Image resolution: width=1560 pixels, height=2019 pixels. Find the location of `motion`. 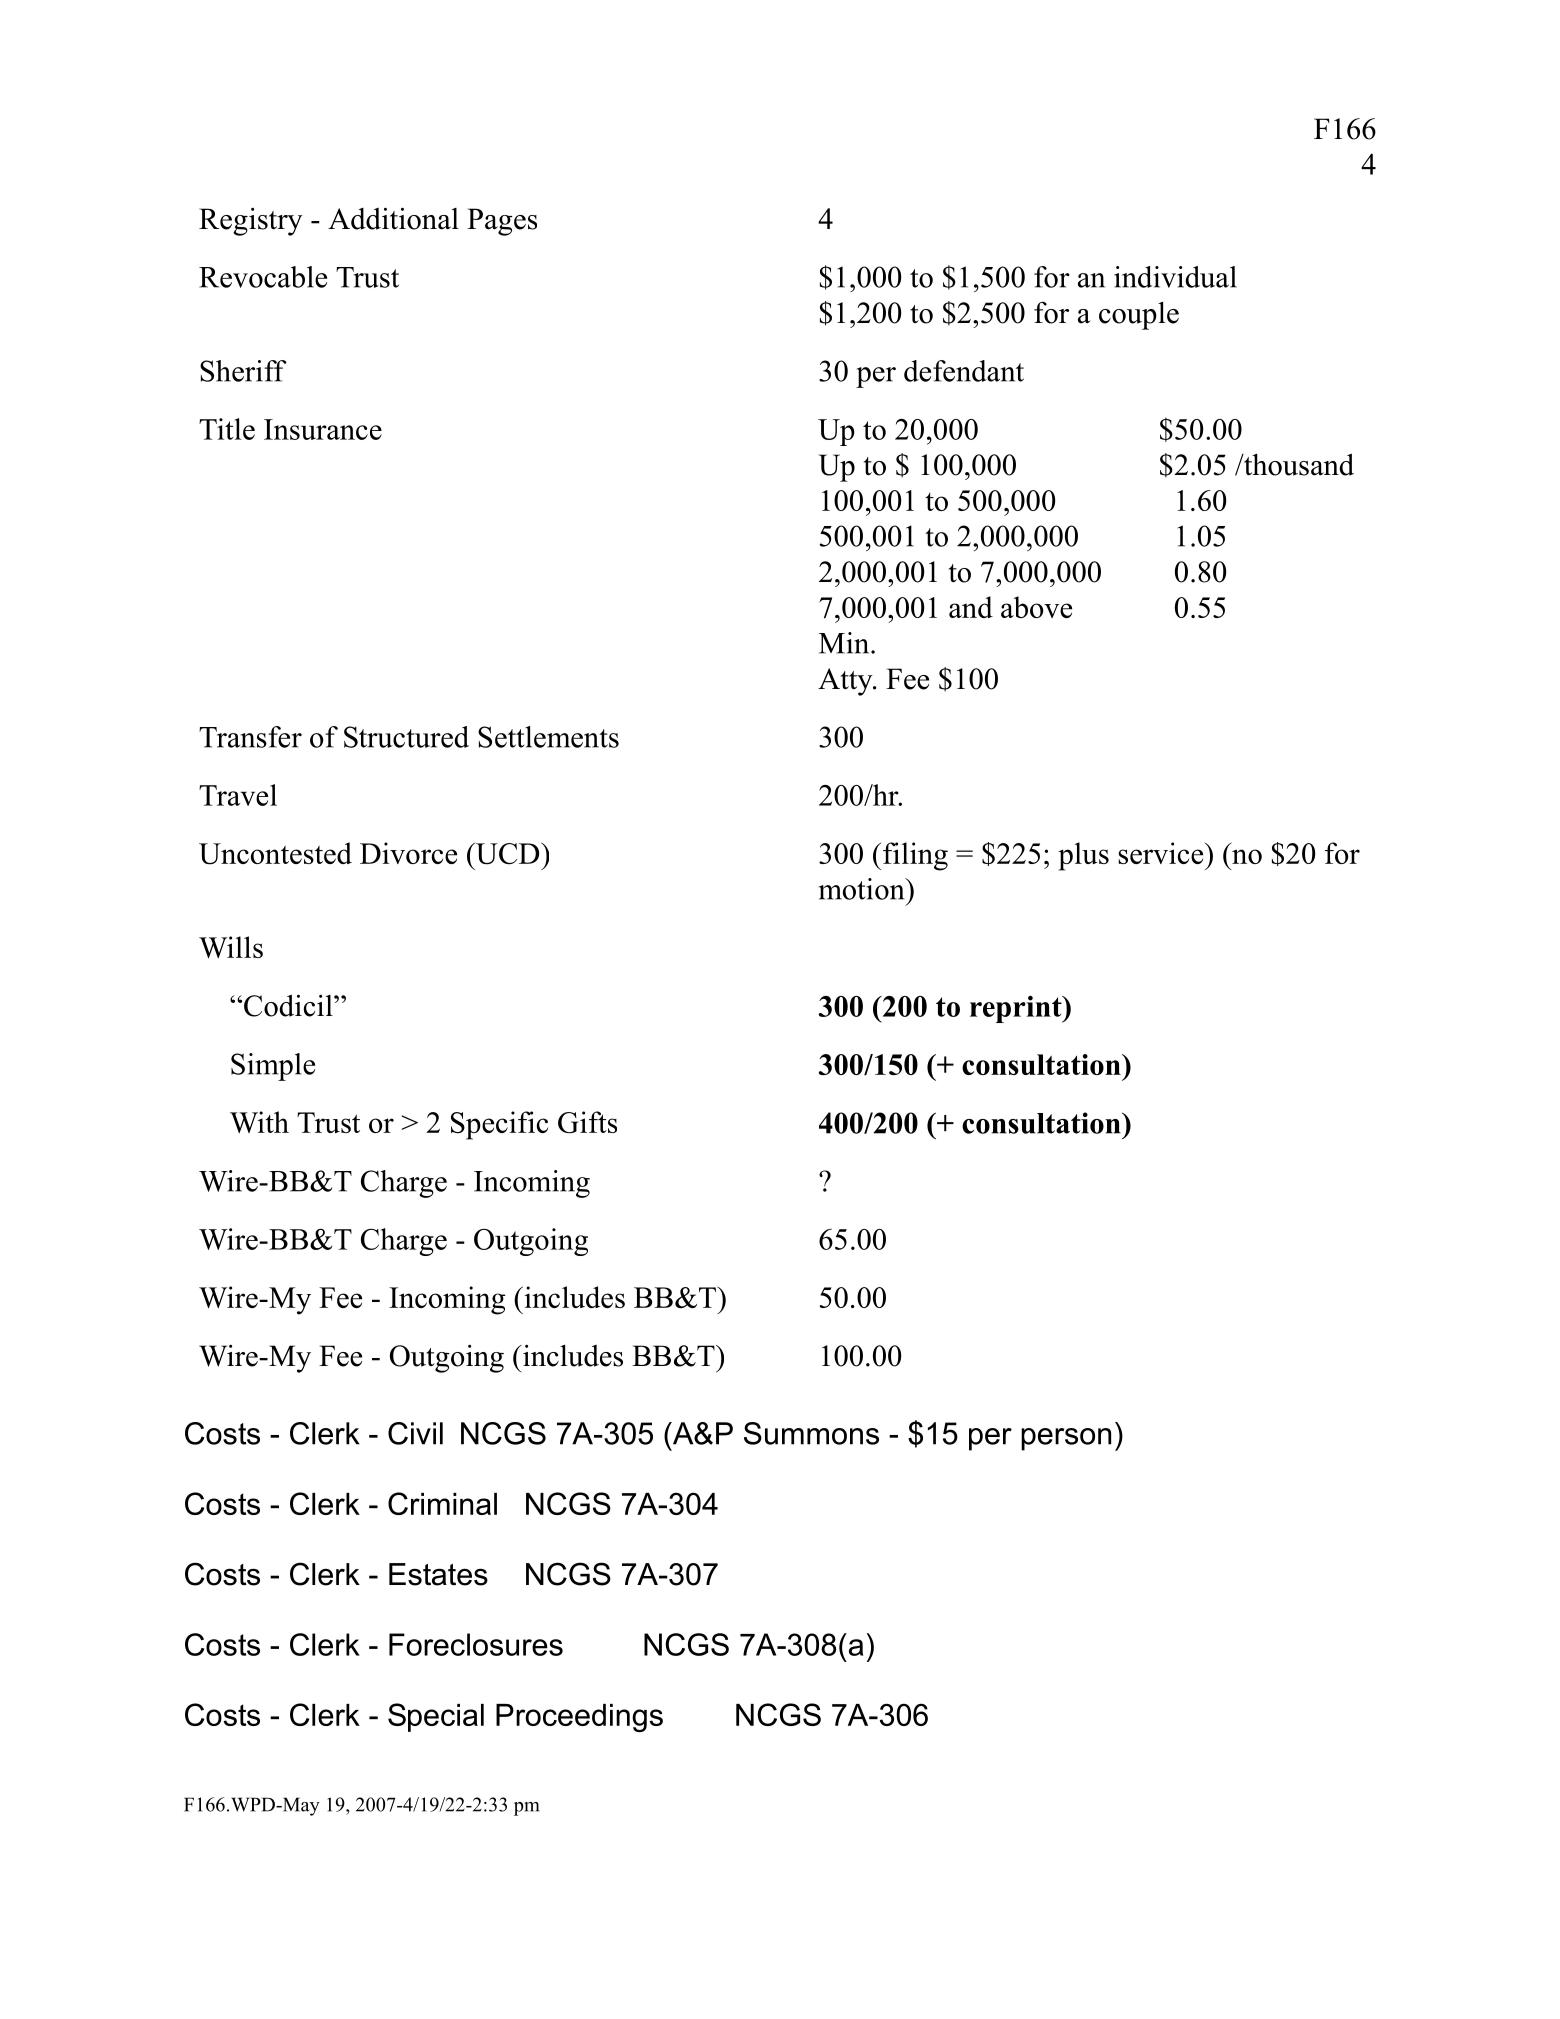

motion is located at coordinates (863, 889).
